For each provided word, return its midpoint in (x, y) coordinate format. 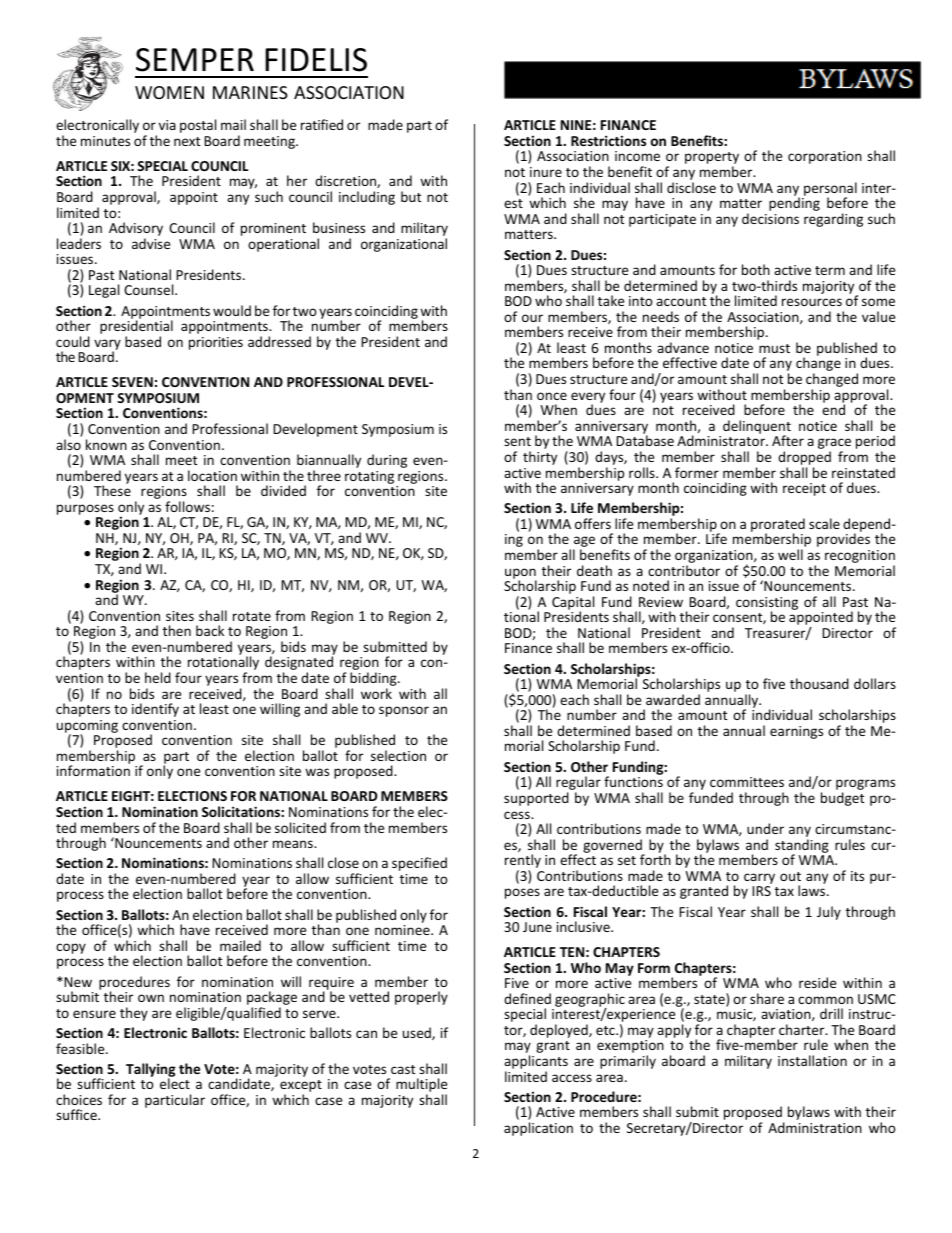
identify (155, 710)
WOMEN (169, 92)
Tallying (151, 1071)
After (788, 440)
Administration (815, 1127)
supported (536, 799)
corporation (825, 157)
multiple (421, 1086)
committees (747, 782)
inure (546, 172)
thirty (540, 458)
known (106, 444)
